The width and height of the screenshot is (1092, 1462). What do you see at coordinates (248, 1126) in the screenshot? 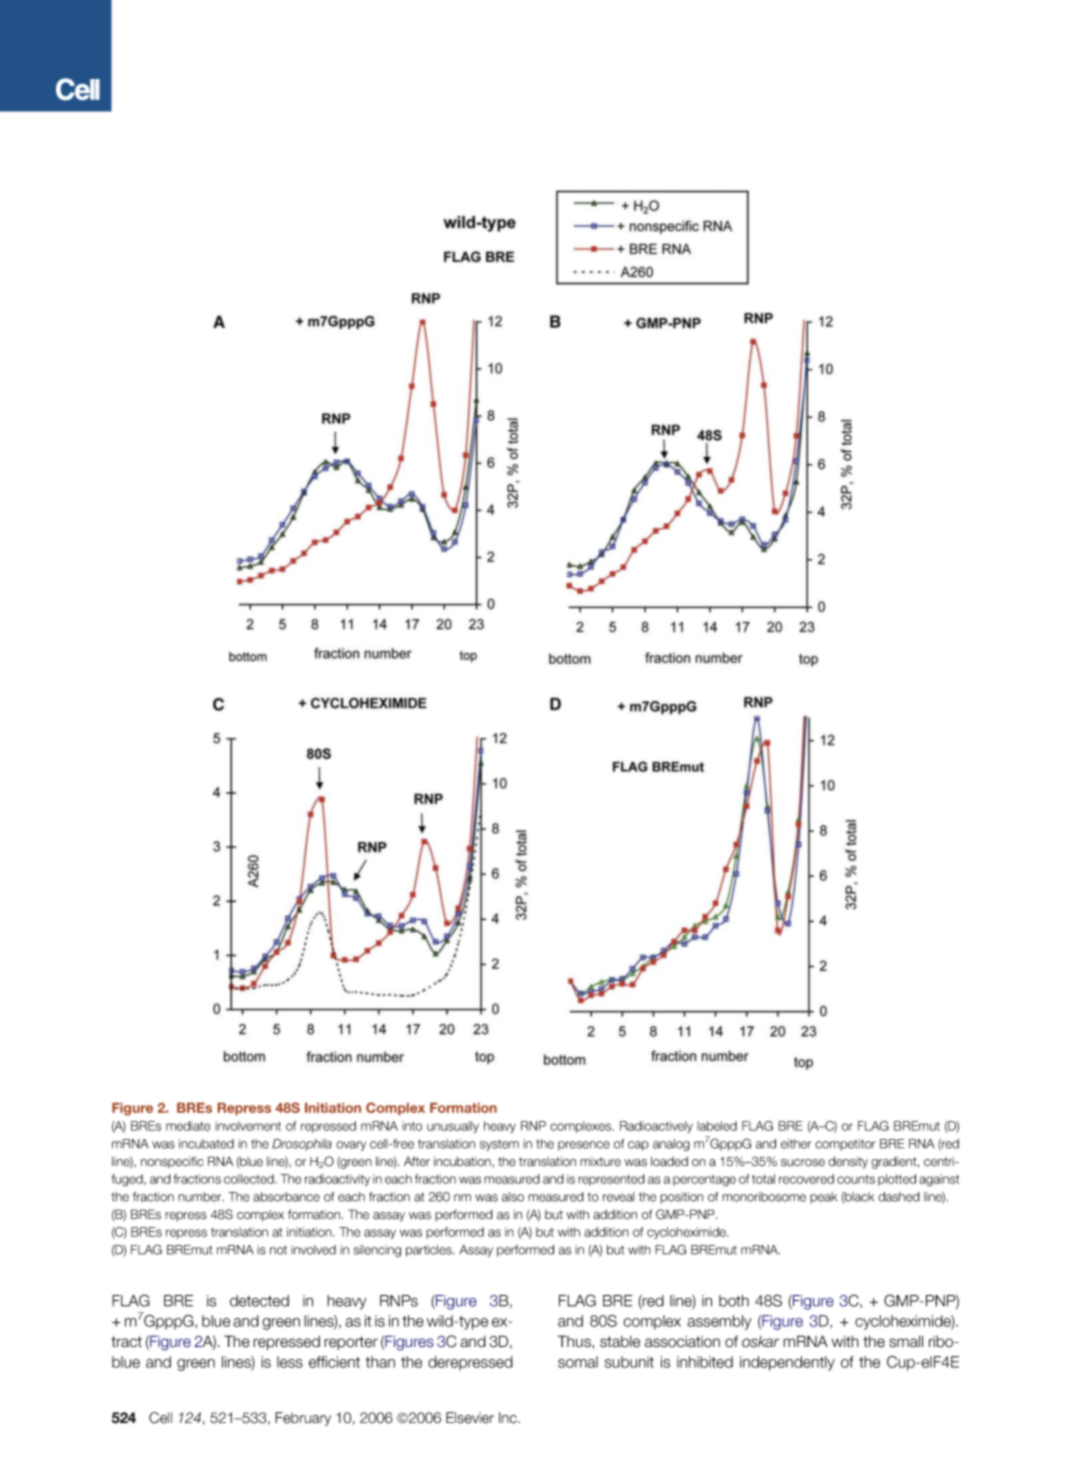
I see `involvement` at bounding box center [248, 1126].
